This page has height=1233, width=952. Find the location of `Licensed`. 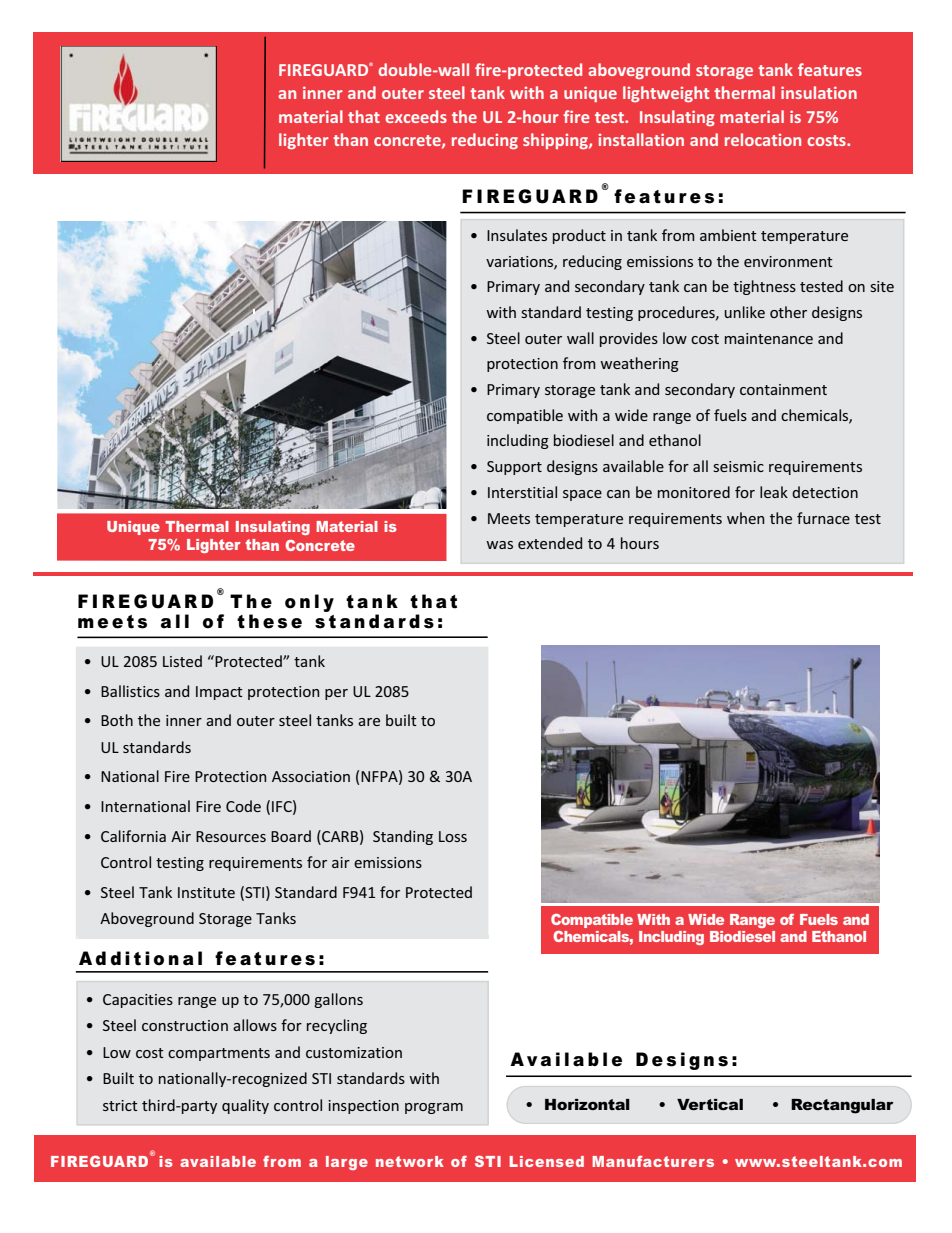

Licensed is located at coordinates (547, 1161).
